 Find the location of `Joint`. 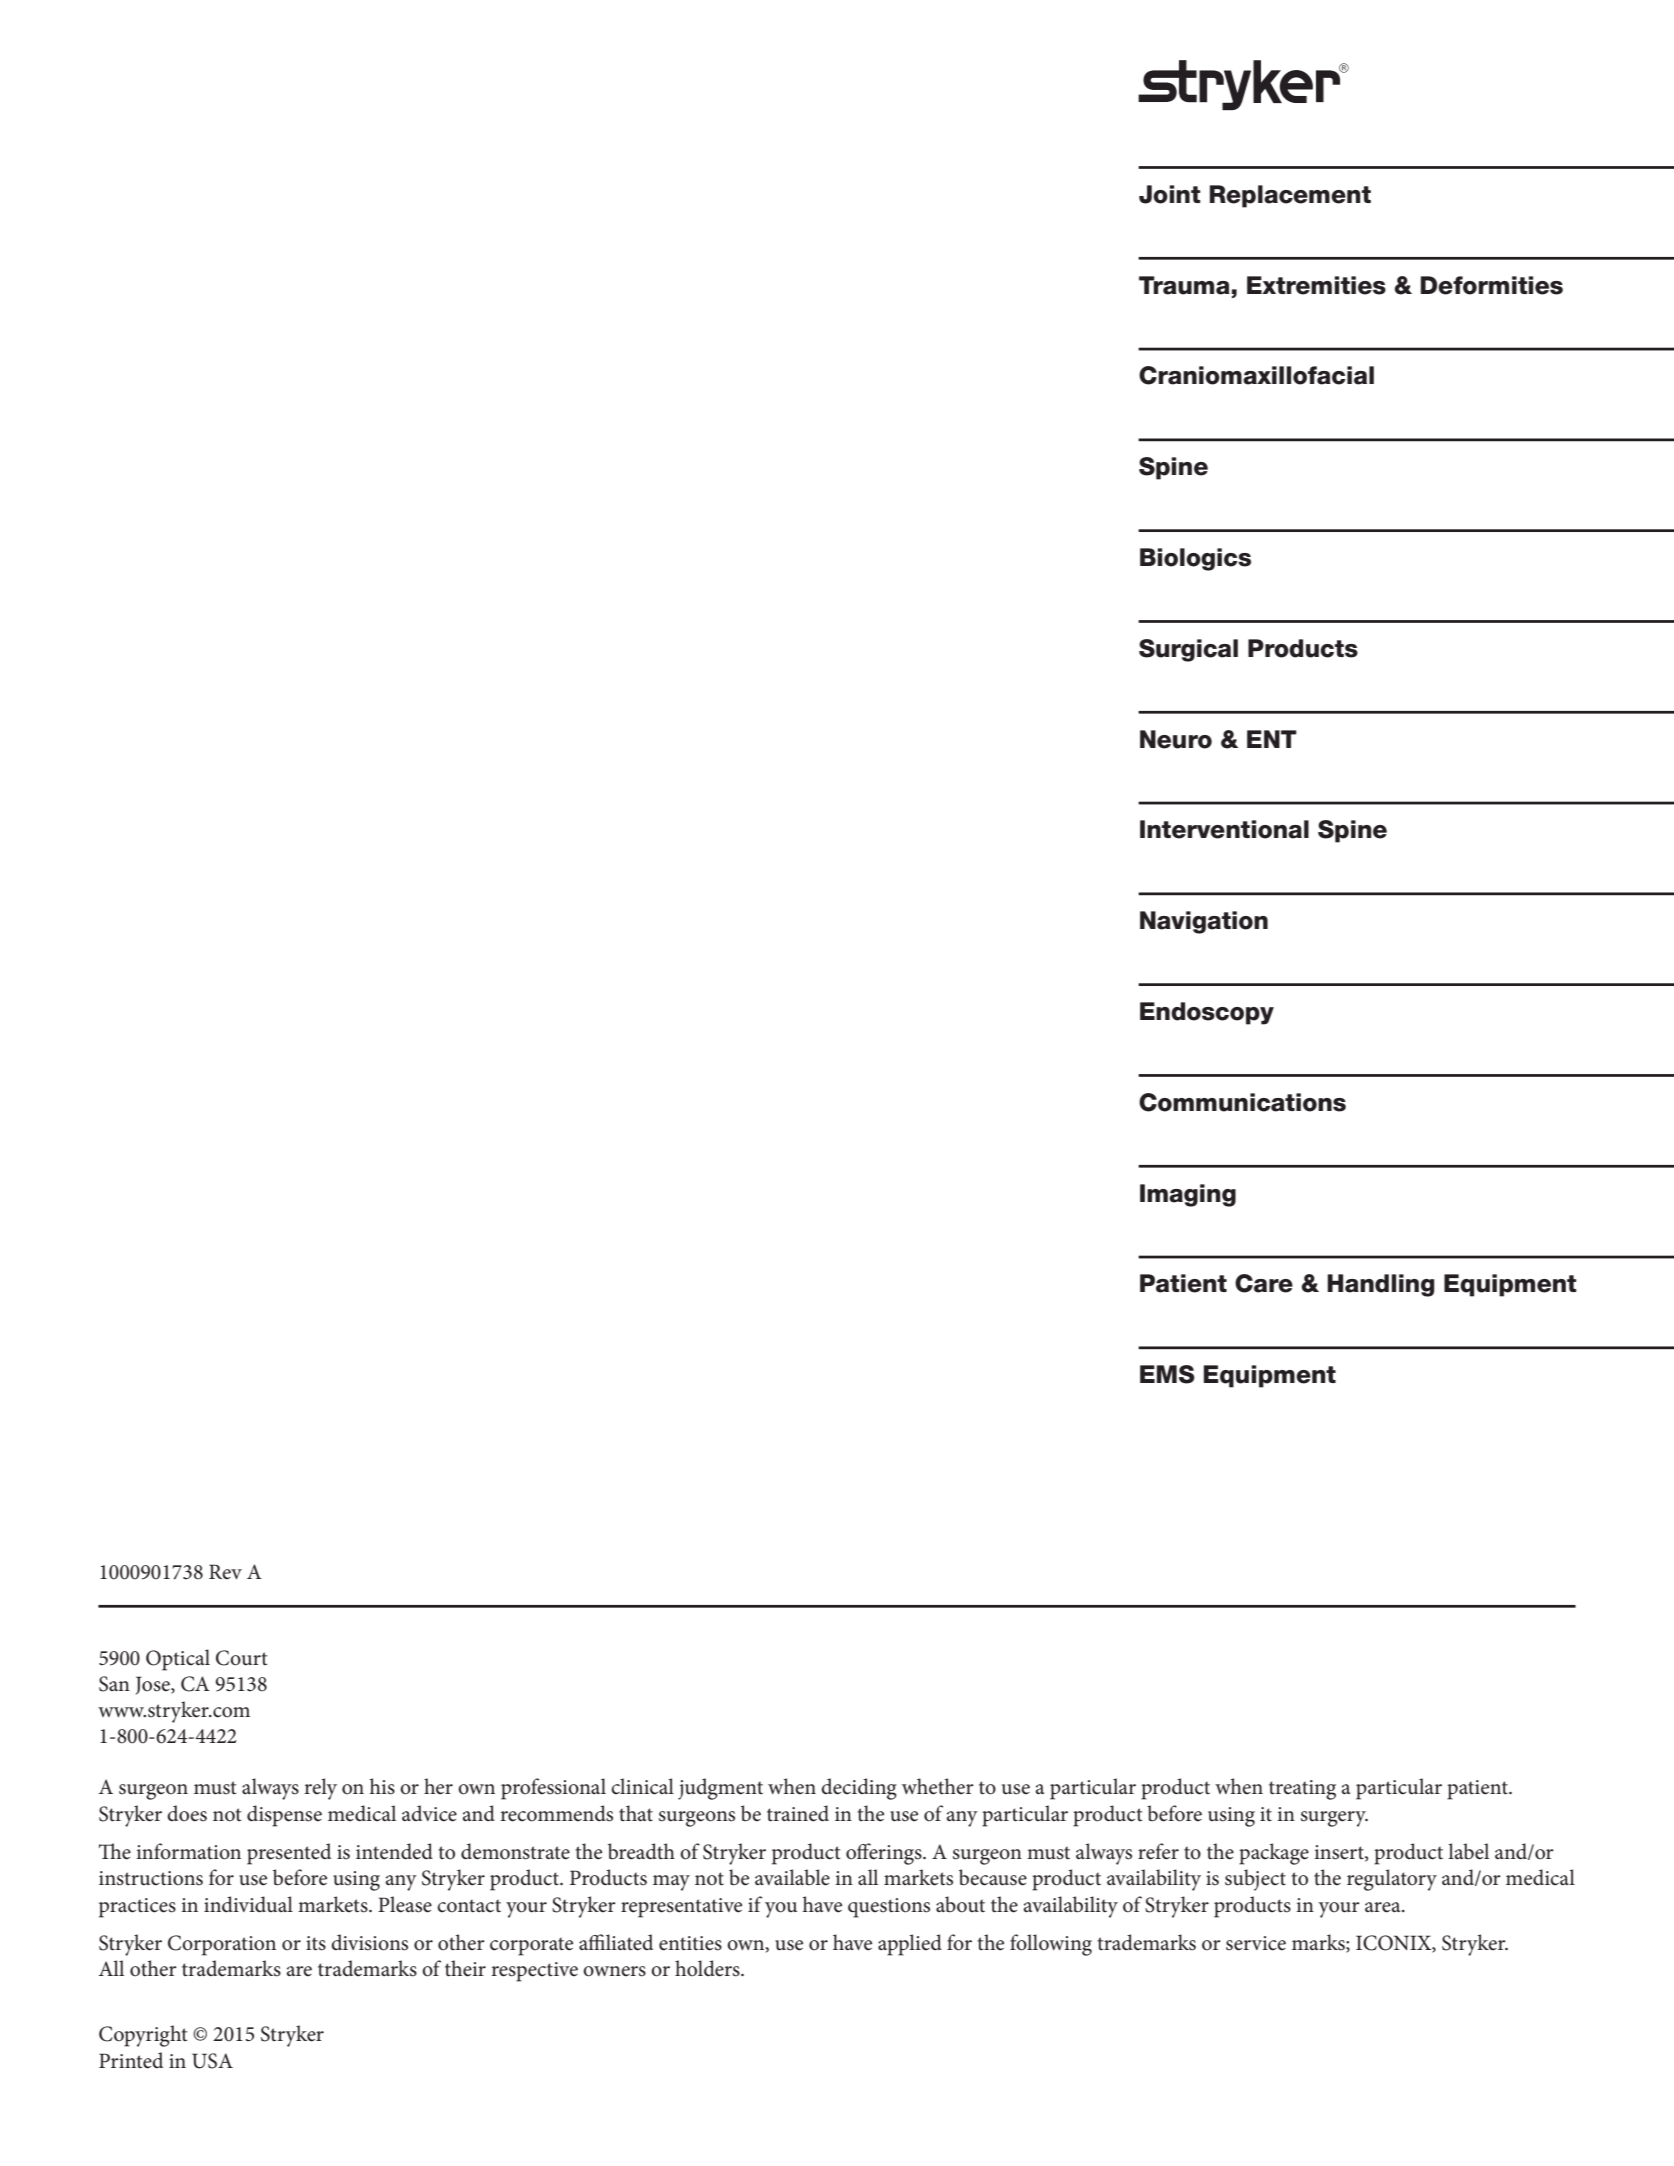

Joint is located at coordinates (1169, 194).
